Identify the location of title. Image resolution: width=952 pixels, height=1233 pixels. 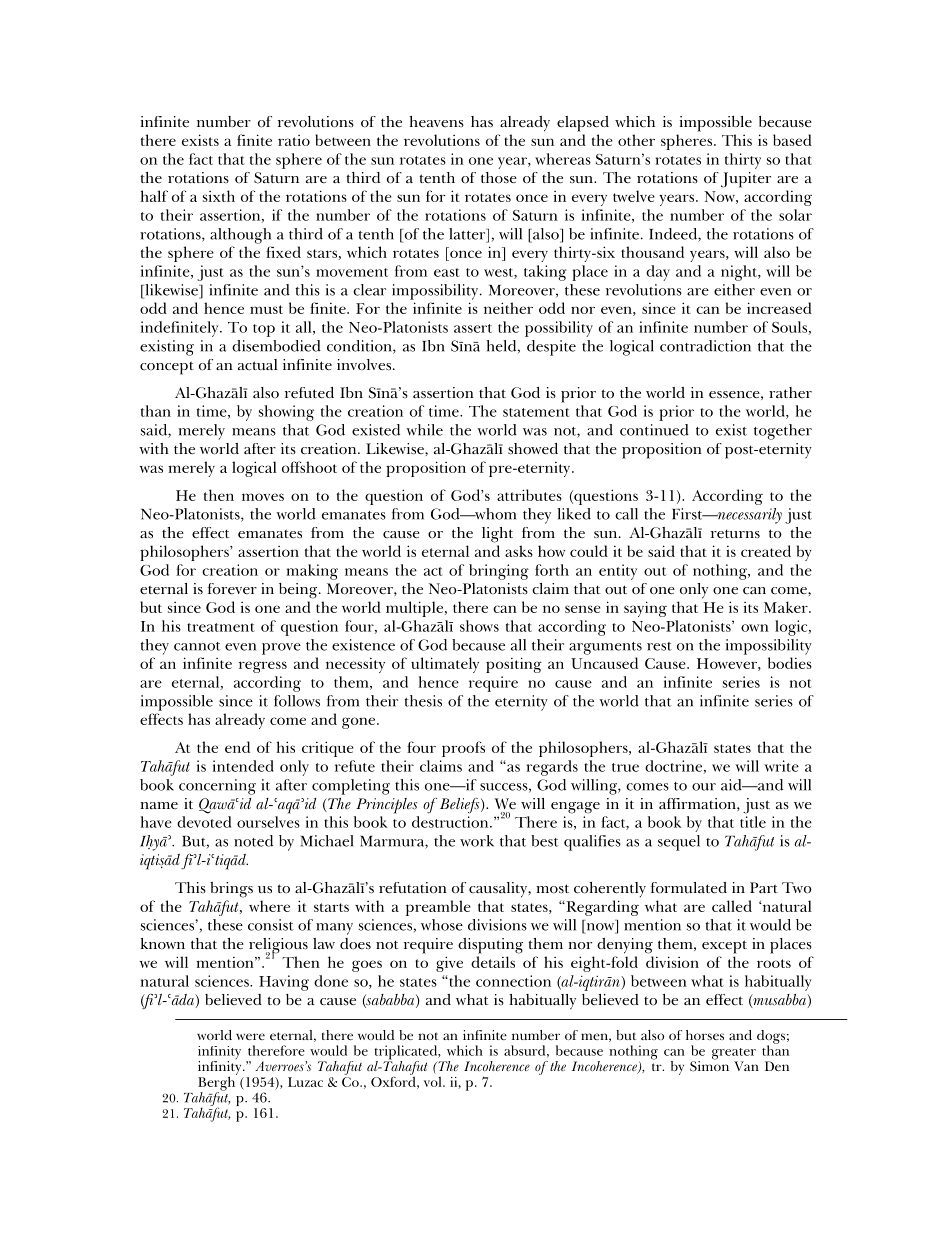
(753, 822).
